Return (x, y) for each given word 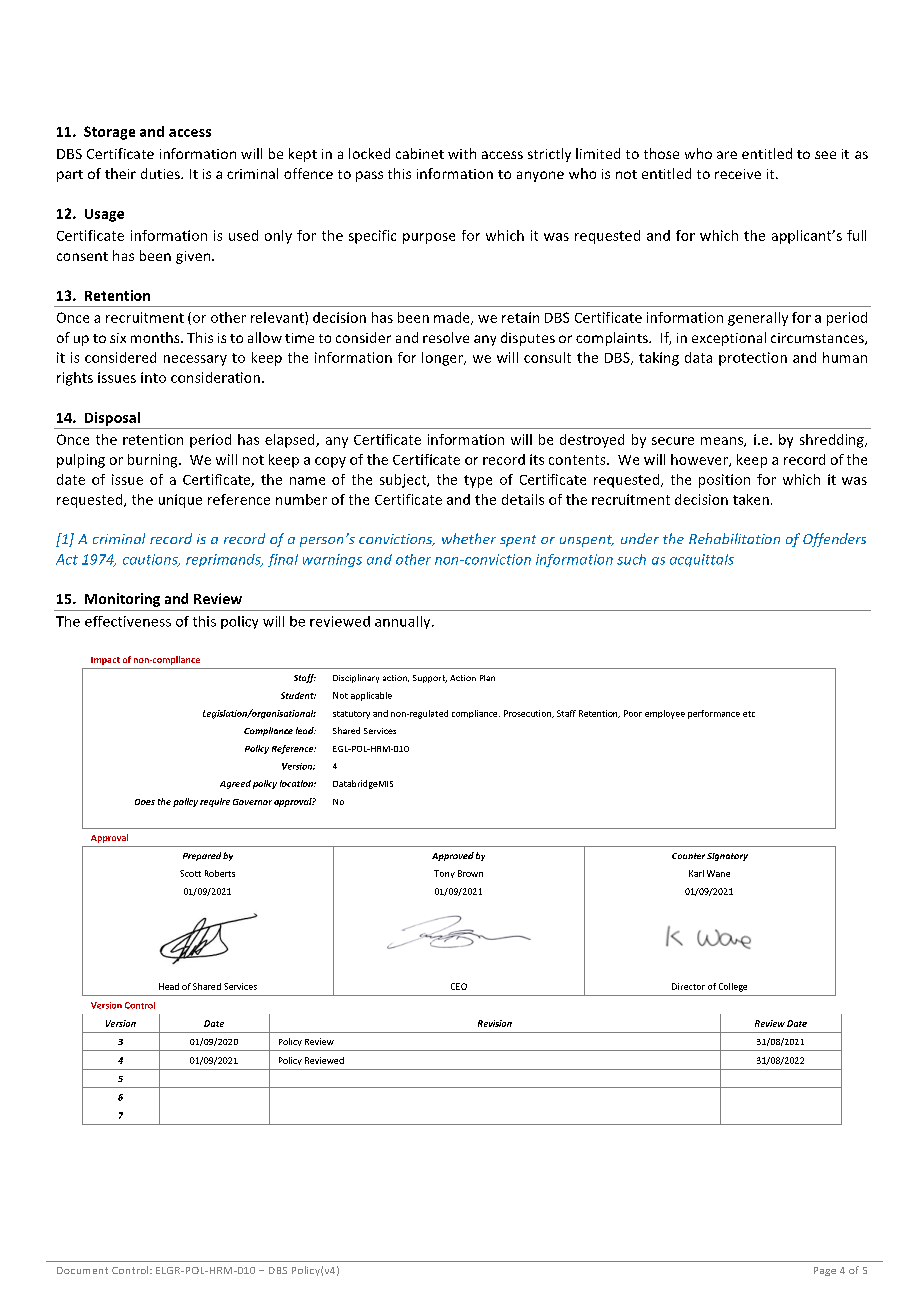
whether (469, 538)
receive (738, 174)
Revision (495, 1023)
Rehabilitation (734, 538)
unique (180, 501)
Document (82, 1270)
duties (161, 173)
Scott (190, 873)
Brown (470, 873)
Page (825, 1271)
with (462, 153)
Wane (718, 873)
